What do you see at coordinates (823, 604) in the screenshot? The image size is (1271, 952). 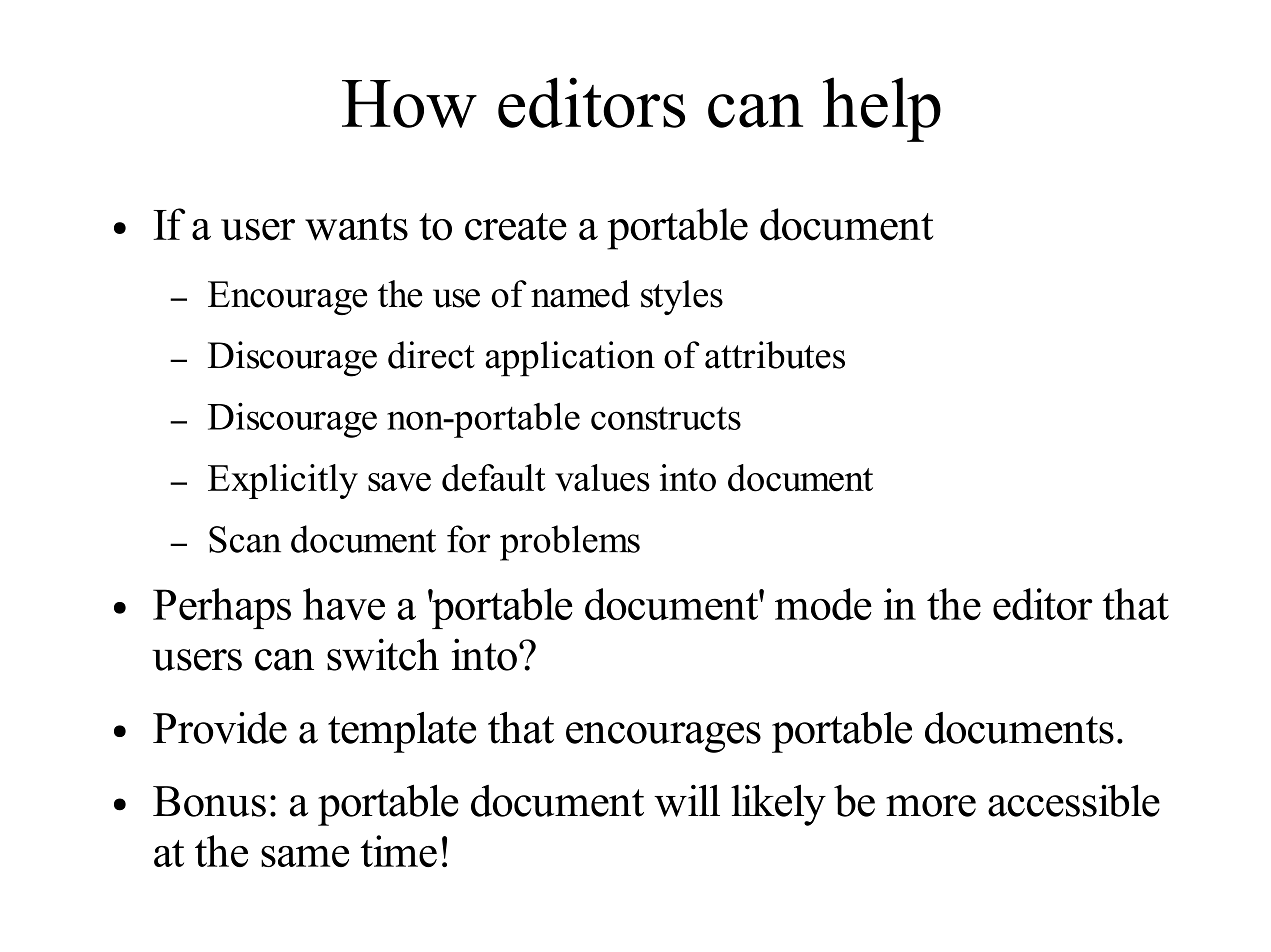 I see `mode` at bounding box center [823, 604].
